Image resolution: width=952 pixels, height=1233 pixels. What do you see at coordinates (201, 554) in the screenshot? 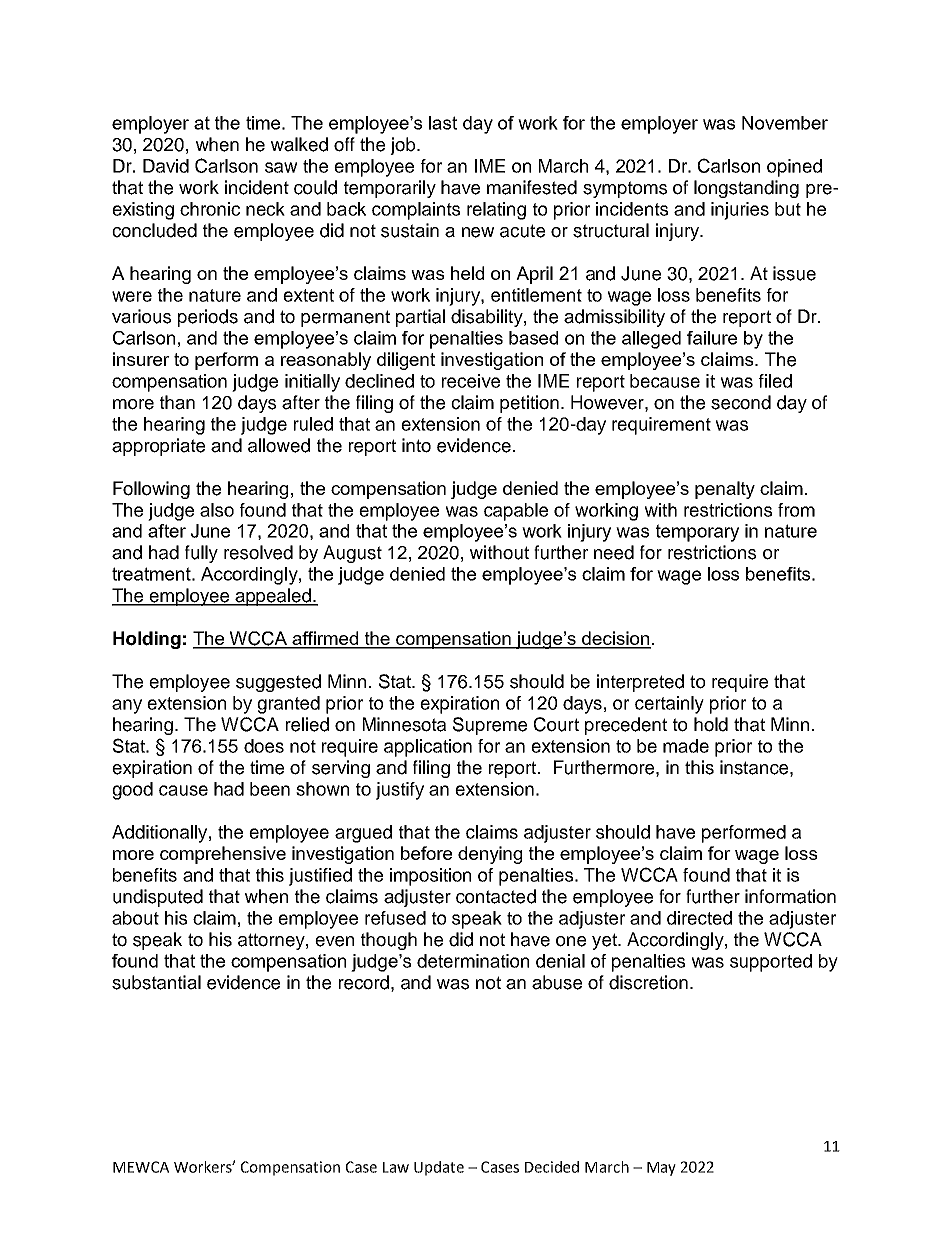
I see `fully` at bounding box center [201, 554].
